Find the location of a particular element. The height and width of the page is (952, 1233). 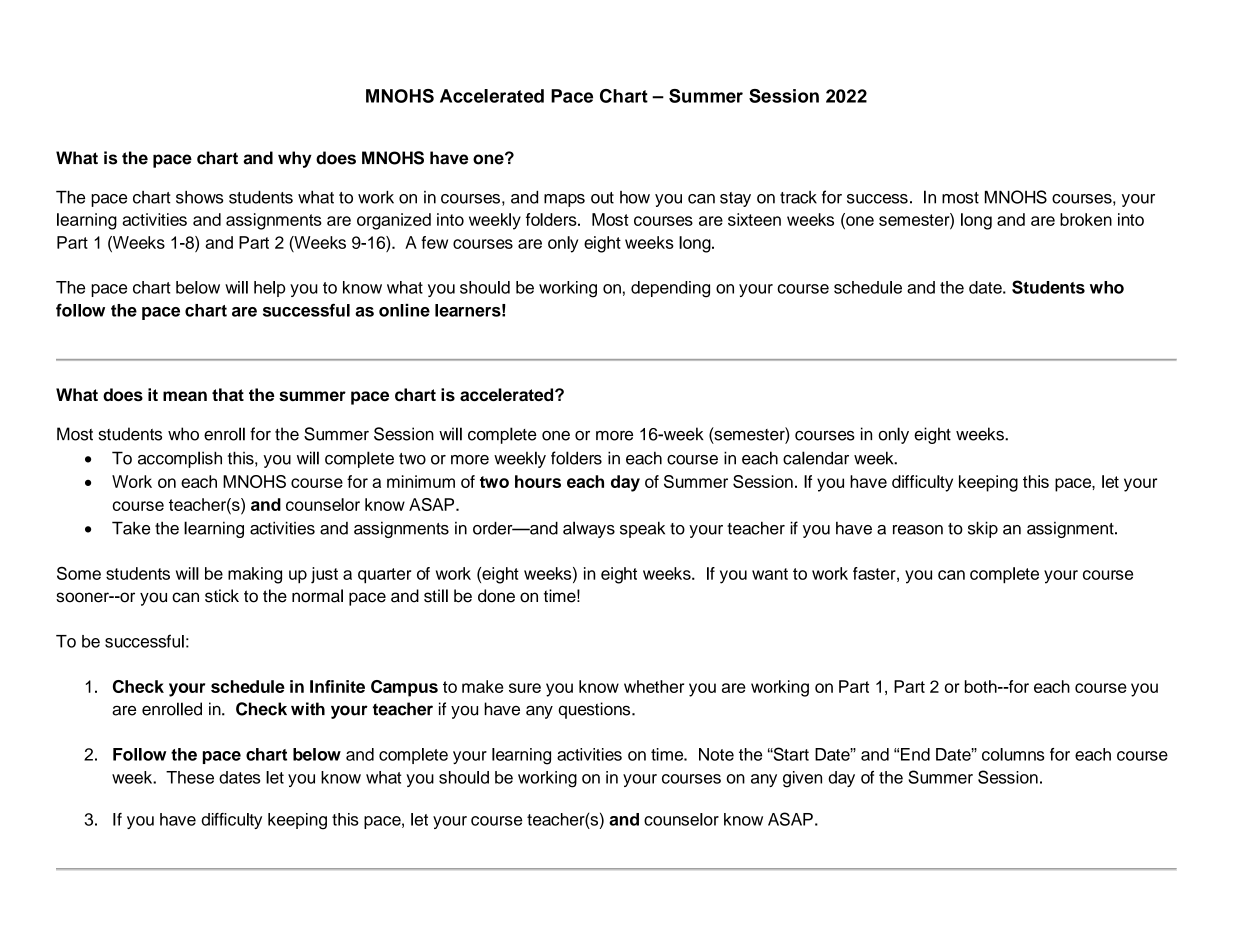

want is located at coordinates (770, 574).
